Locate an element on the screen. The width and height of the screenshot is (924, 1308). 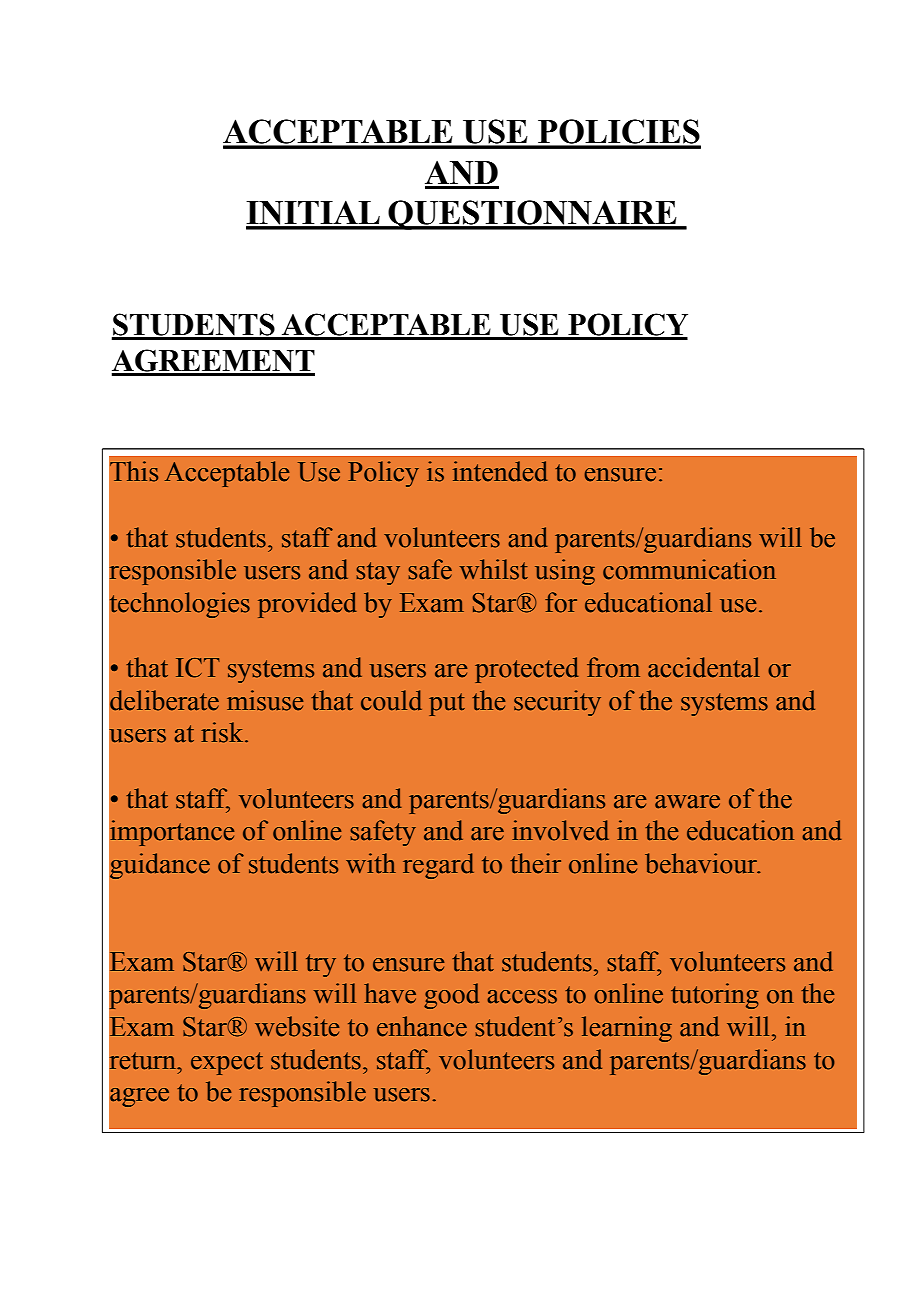
website is located at coordinates (297, 1026).
